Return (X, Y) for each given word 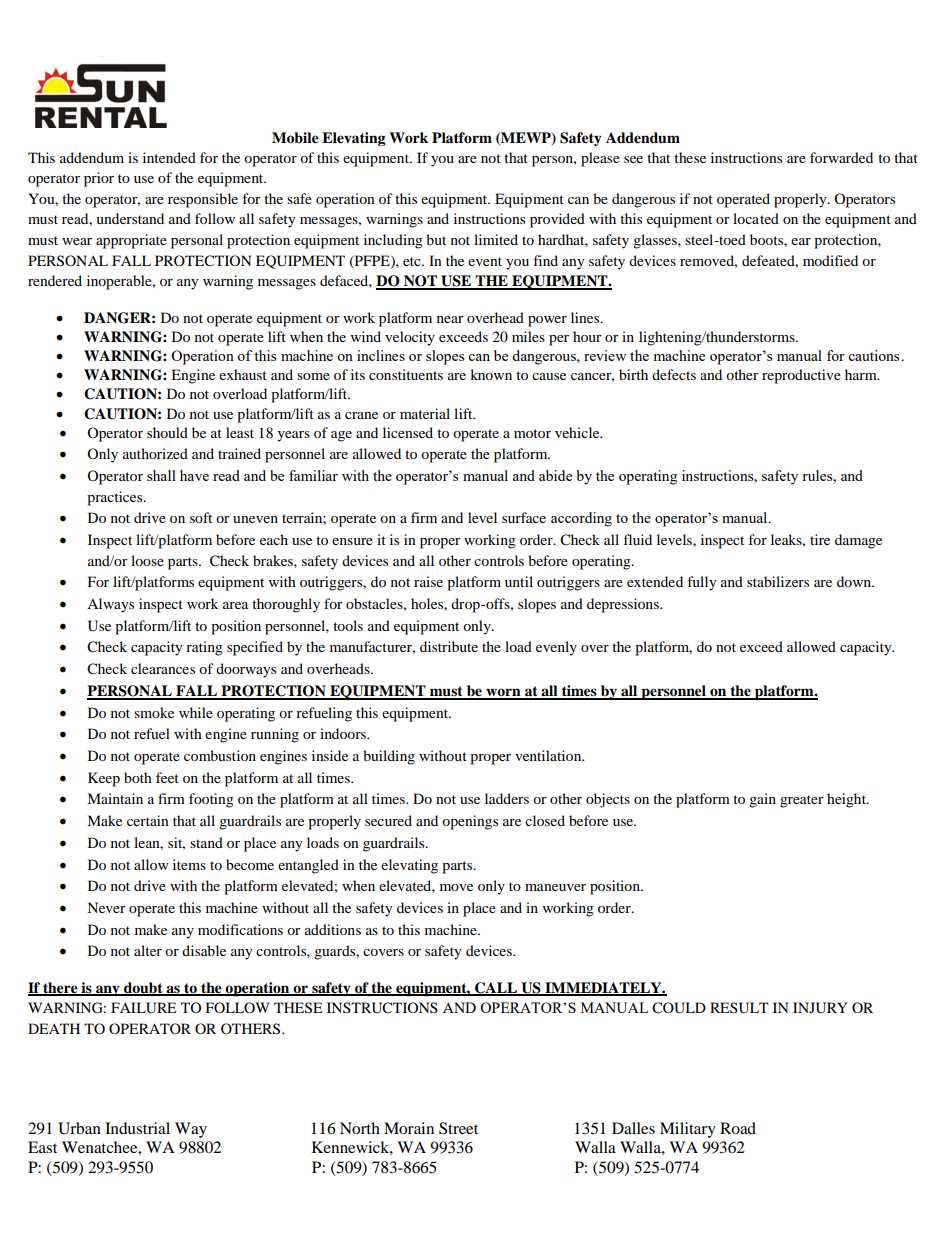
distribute (449, 646)
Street (458, 1128)
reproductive (801, 376)
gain (762, 800)
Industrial (137, 1128)
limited (496, 239)
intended (169, 157)
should (167, 432)
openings (470, 822)
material (425, 413)
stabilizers (778, 581)
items (189, 864)
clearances (163, 668)
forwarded (841, 157)
